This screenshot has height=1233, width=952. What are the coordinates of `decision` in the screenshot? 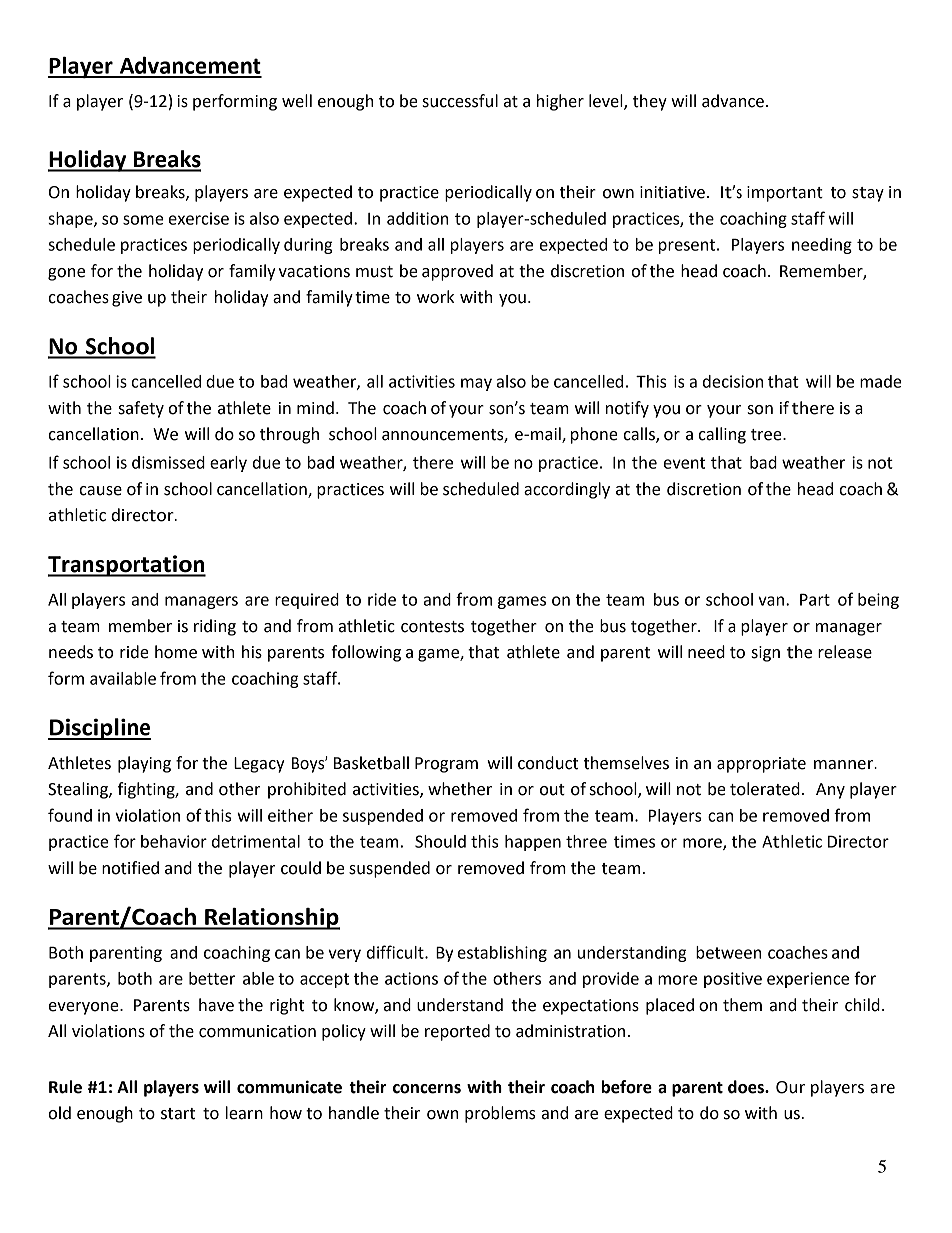 It's located at (733, 381).
